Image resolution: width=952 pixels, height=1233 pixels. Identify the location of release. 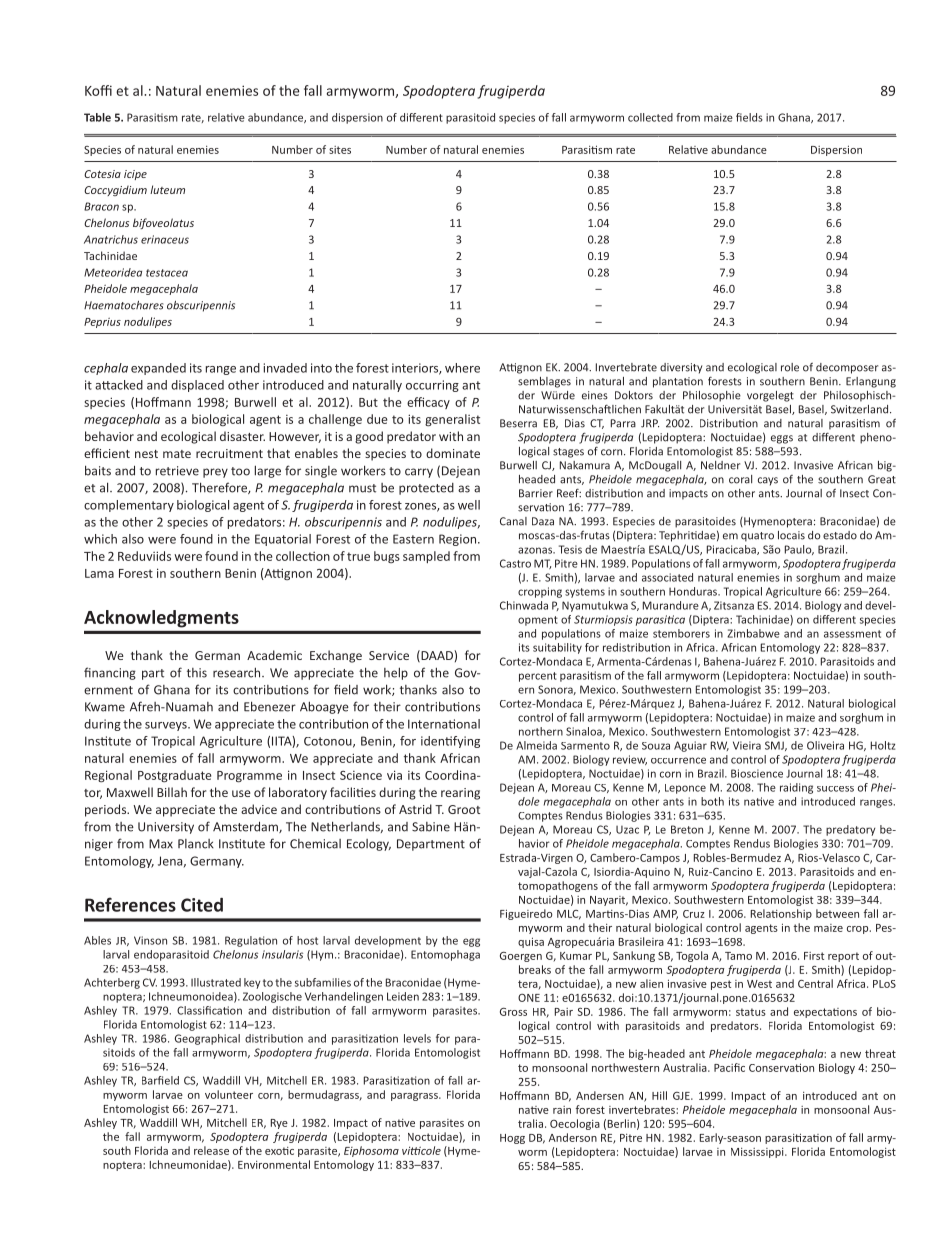
(211, 1150).
